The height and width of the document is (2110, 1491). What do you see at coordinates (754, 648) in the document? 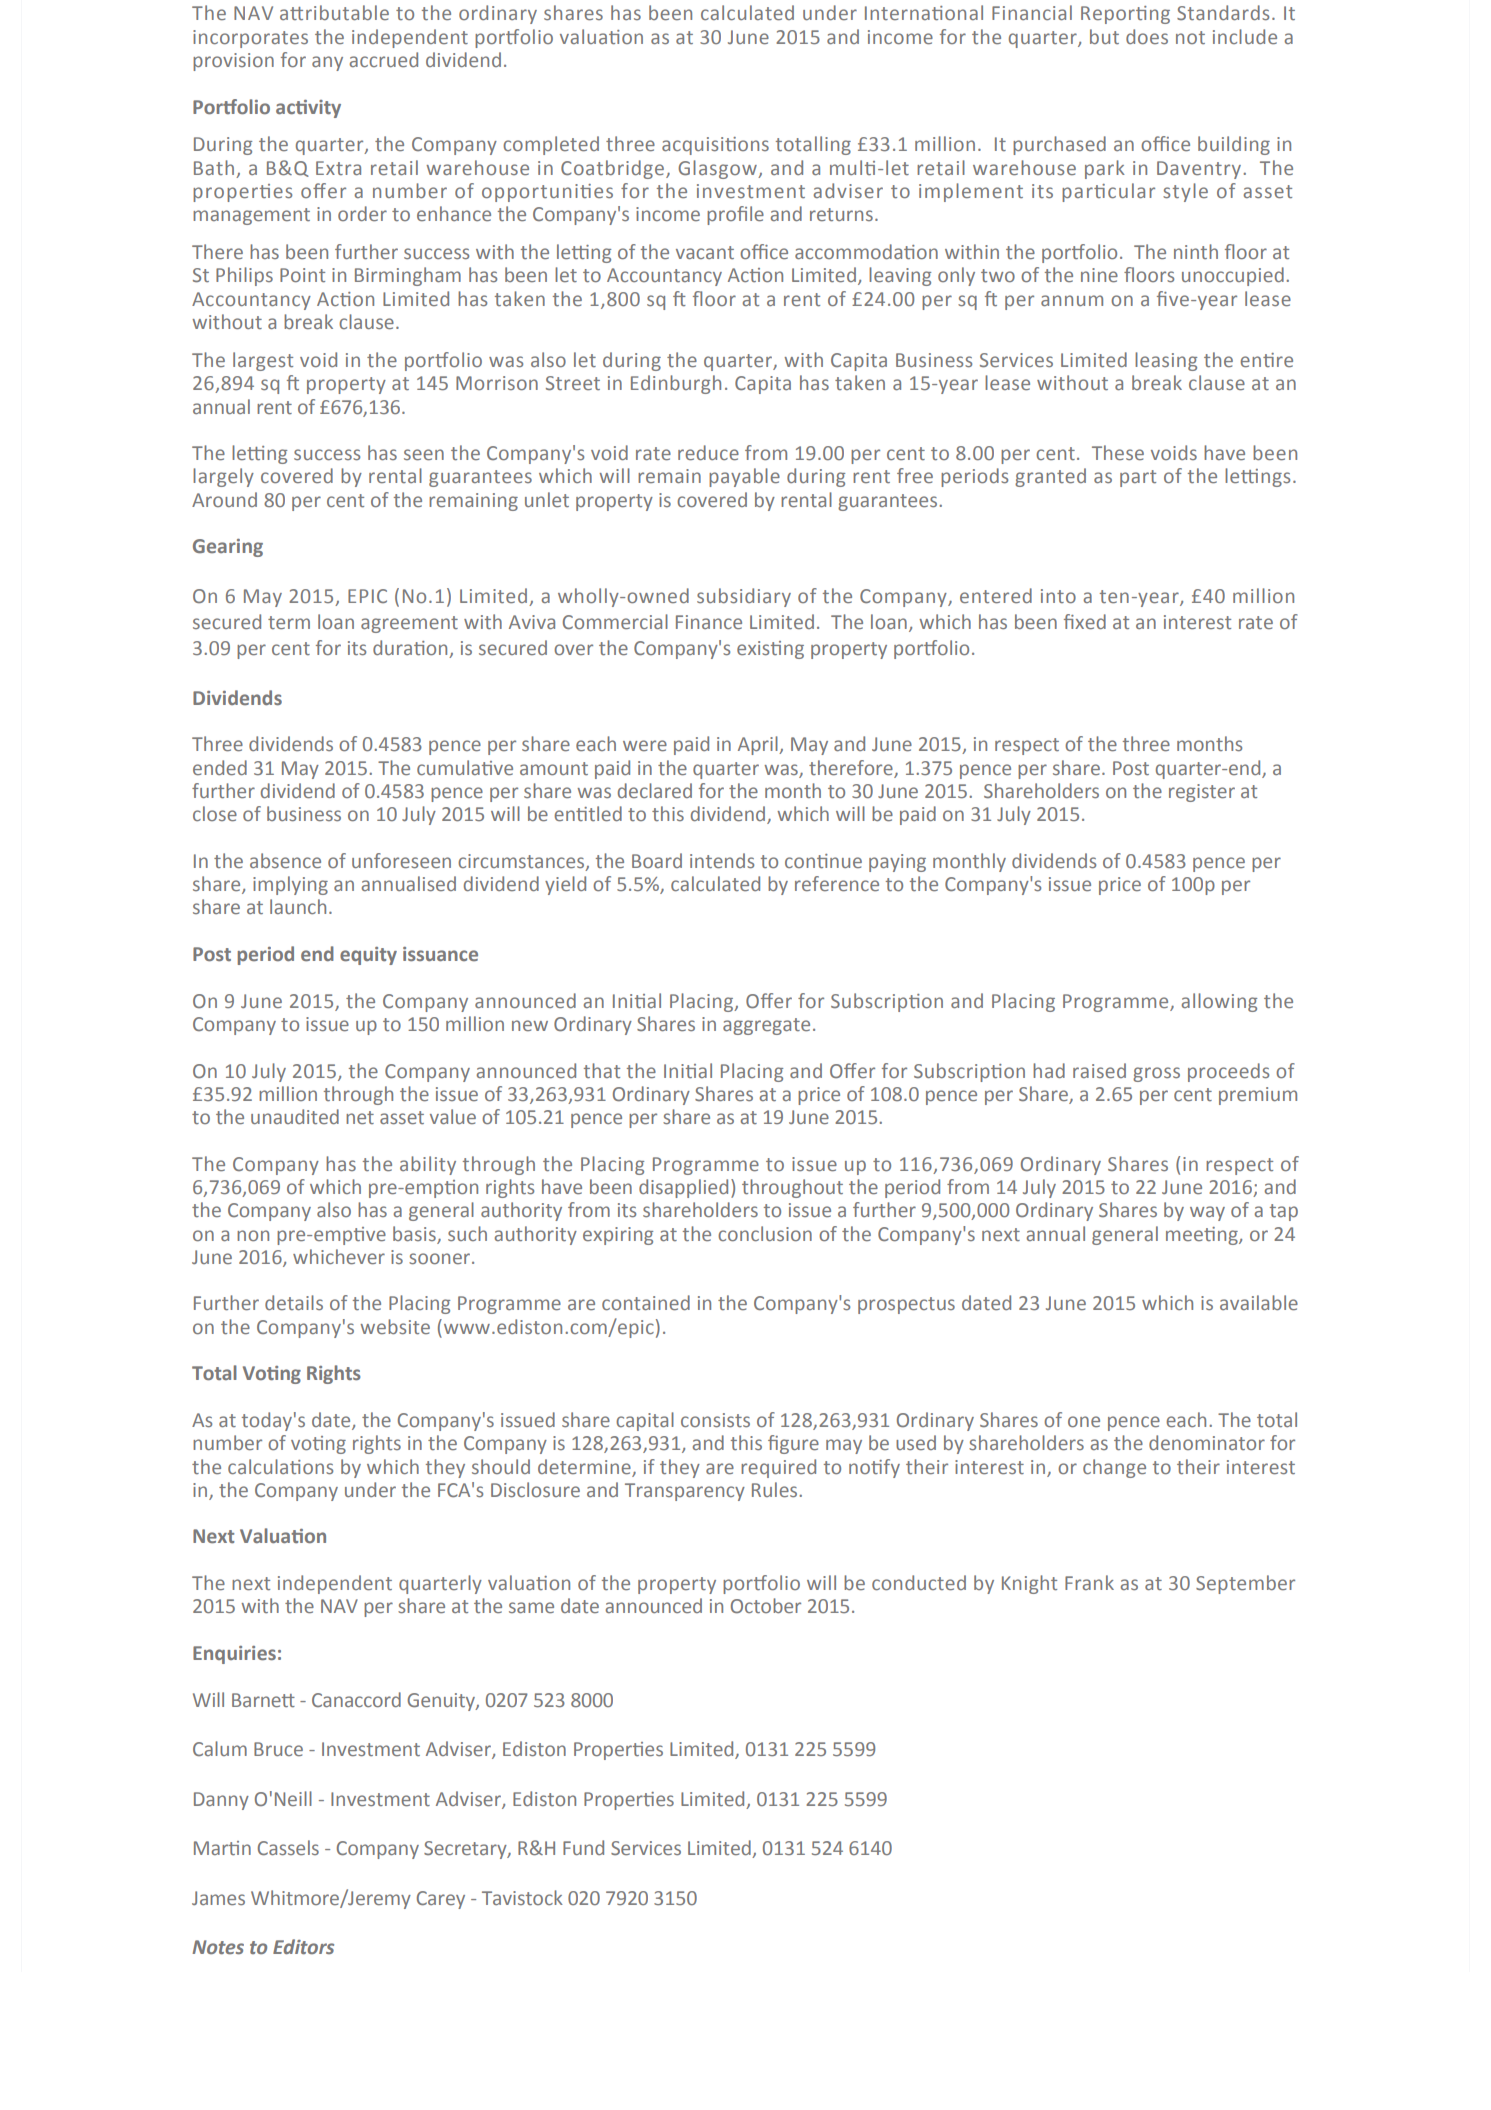
I see `exis` at bounding box center [754, 648].
